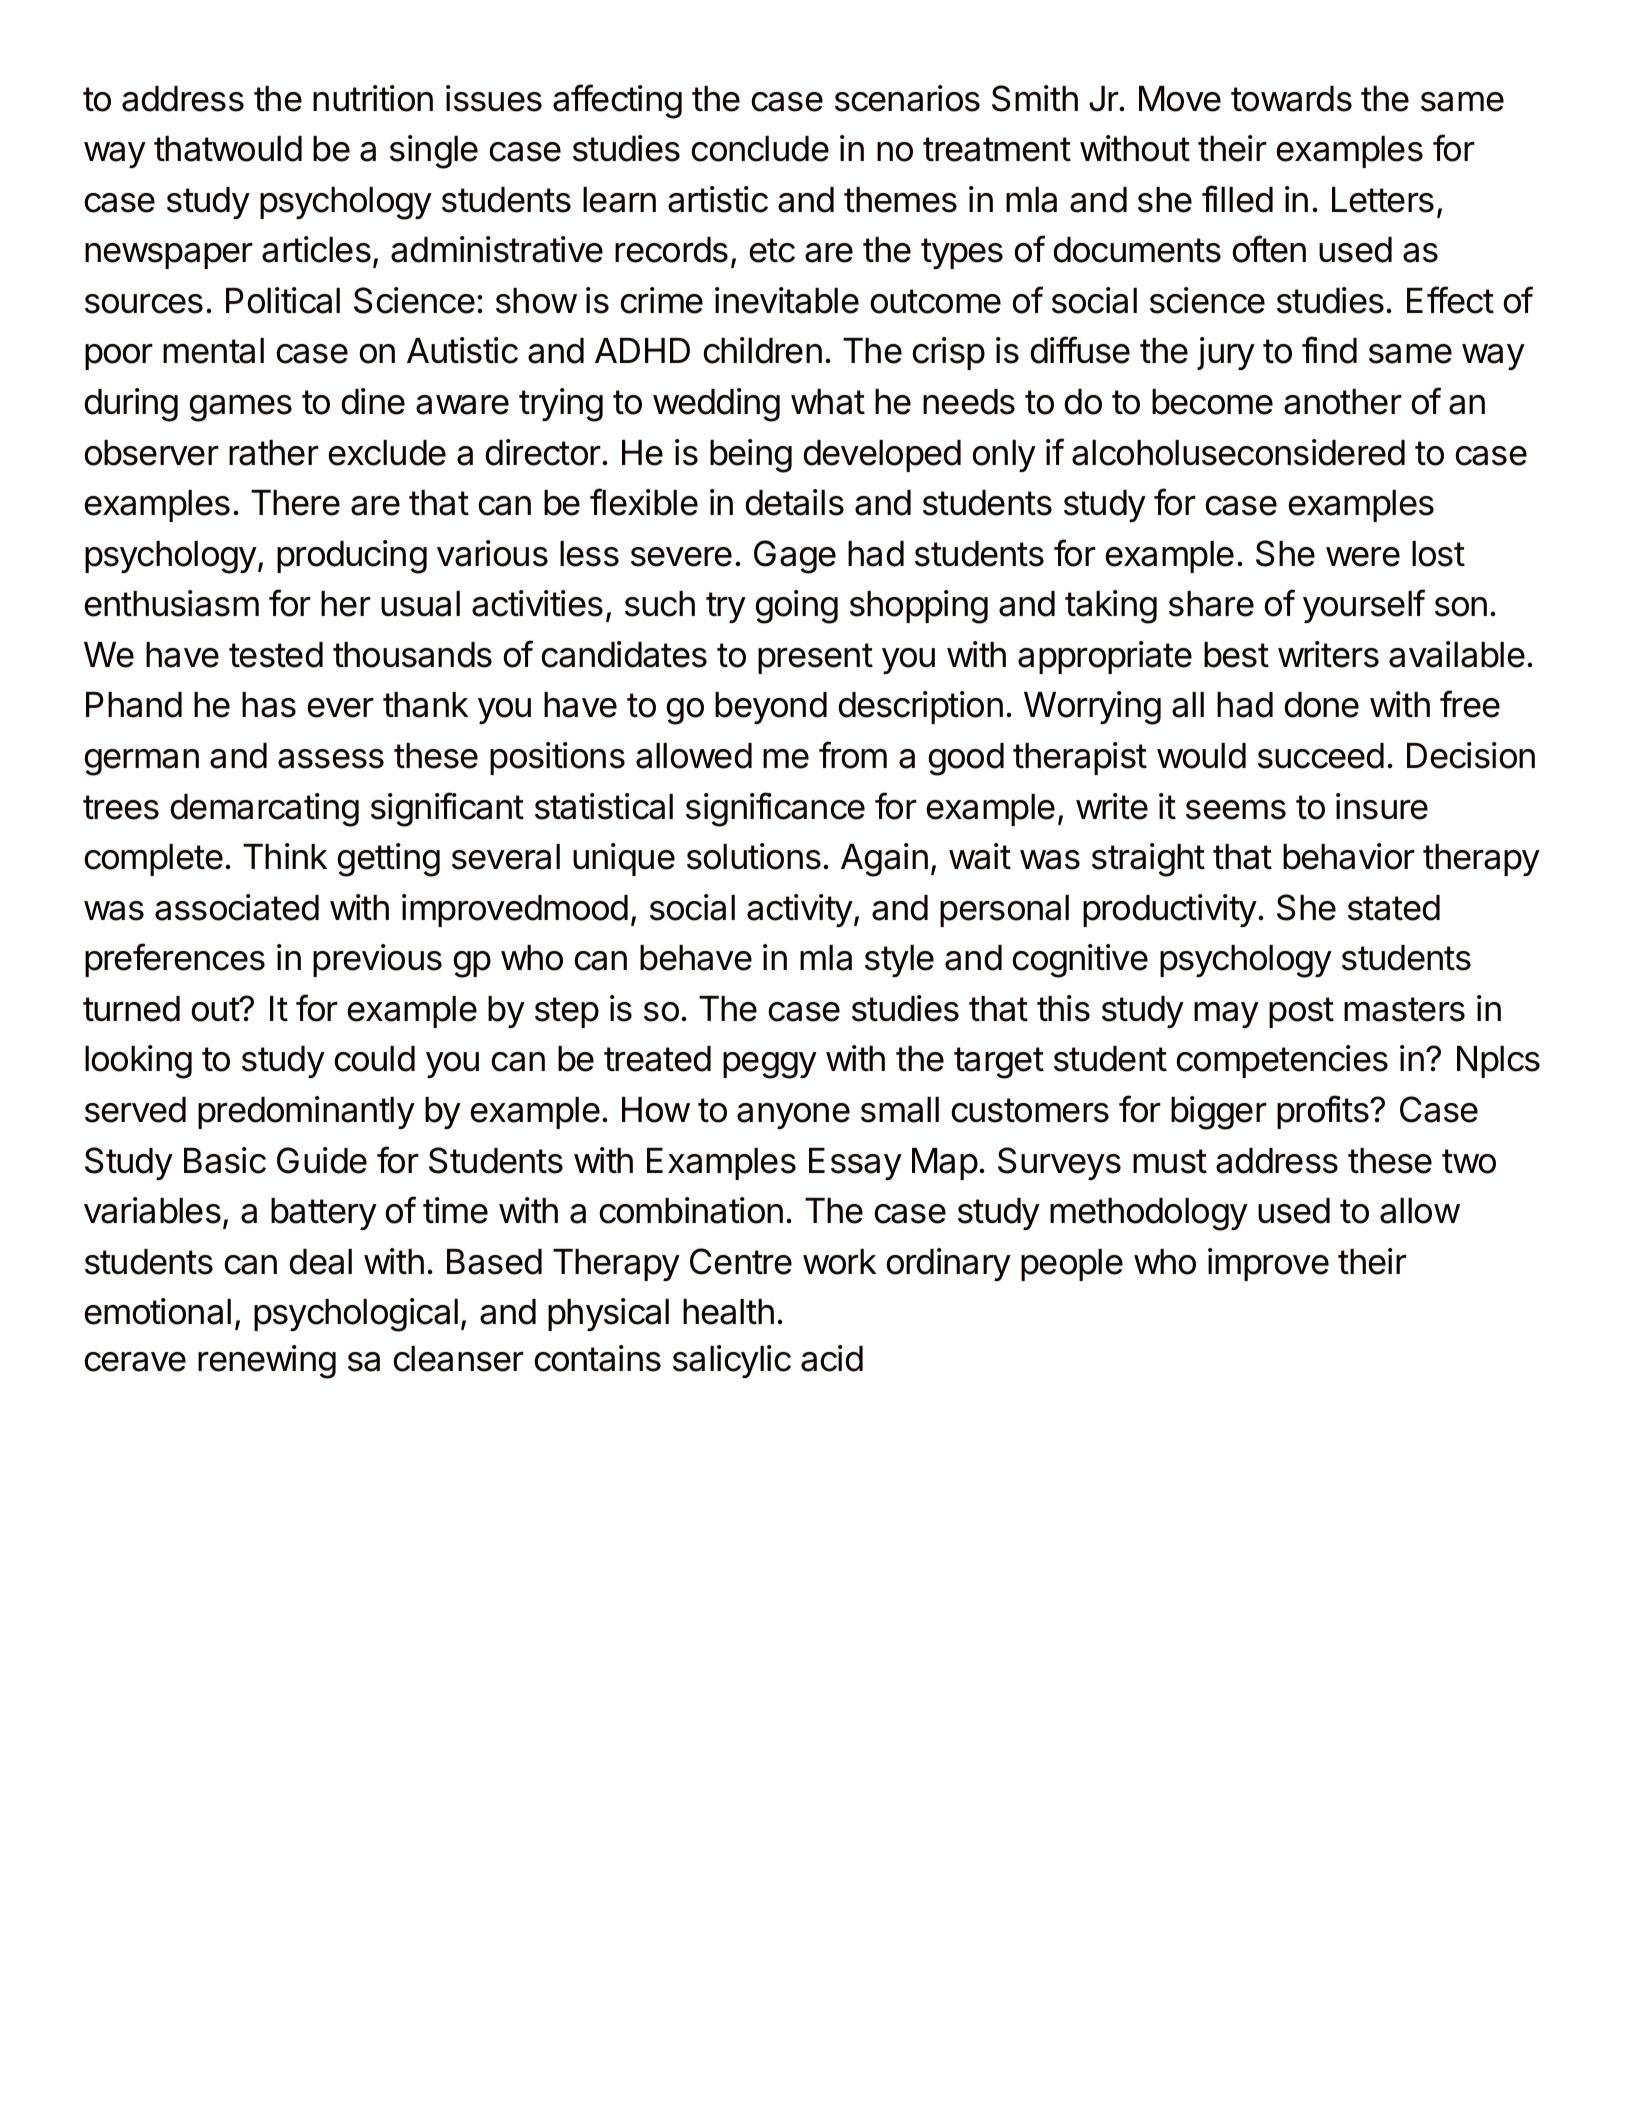 This document has width=1629, height=2108. What do you see at coordinates (306, 1112) in the document?
I see `predominantly` at bounding box center [306, 1112].
